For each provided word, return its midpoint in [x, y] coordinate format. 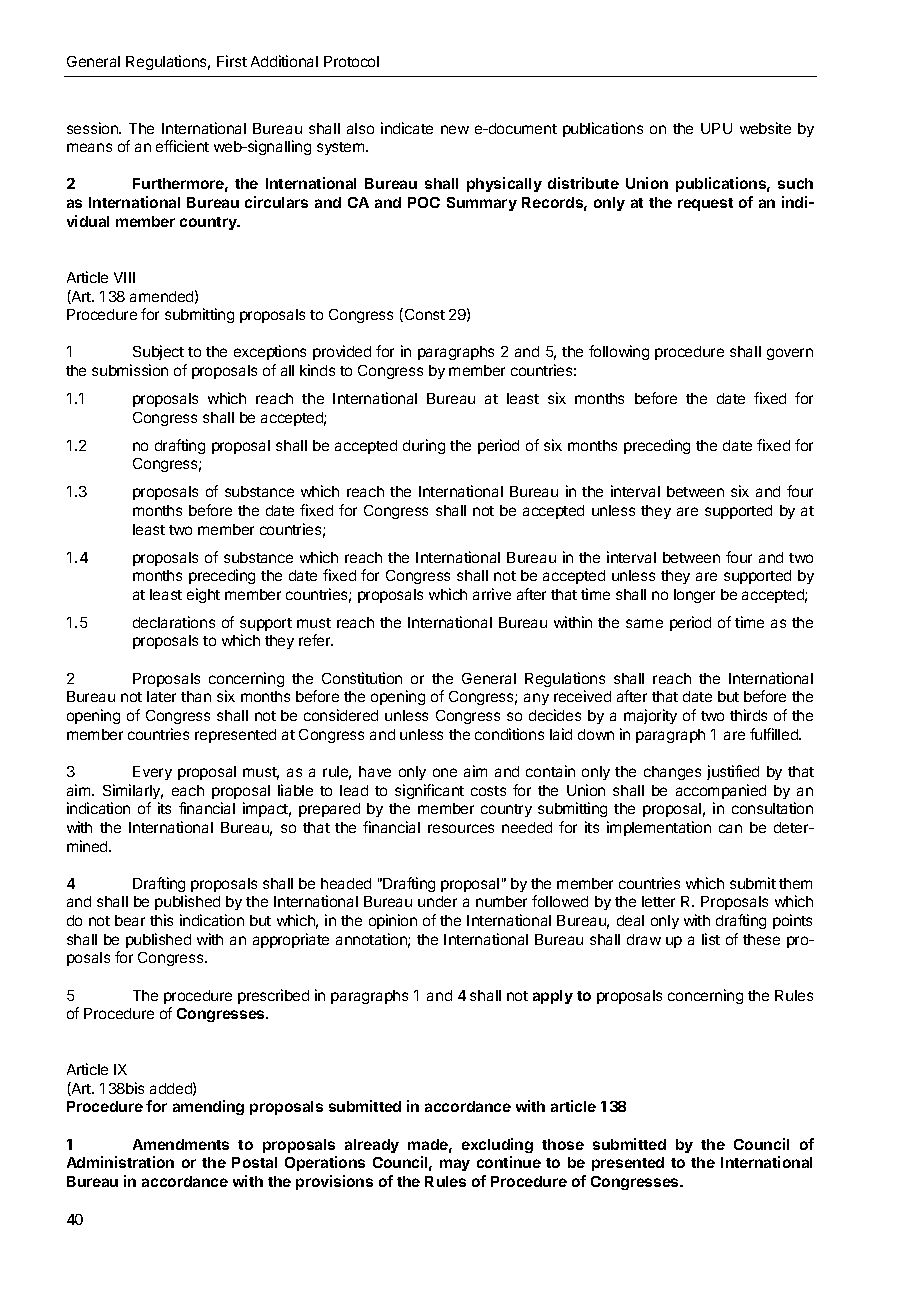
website [765, 128]
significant [429, 791]
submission [130, 370]
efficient [182, 146]
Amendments [181, 1144]
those [563, 1144]
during [424, 446]
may [455, 1165]
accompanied [721, 791]
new [455, 129]
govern [790, 354]
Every [152, 773]
